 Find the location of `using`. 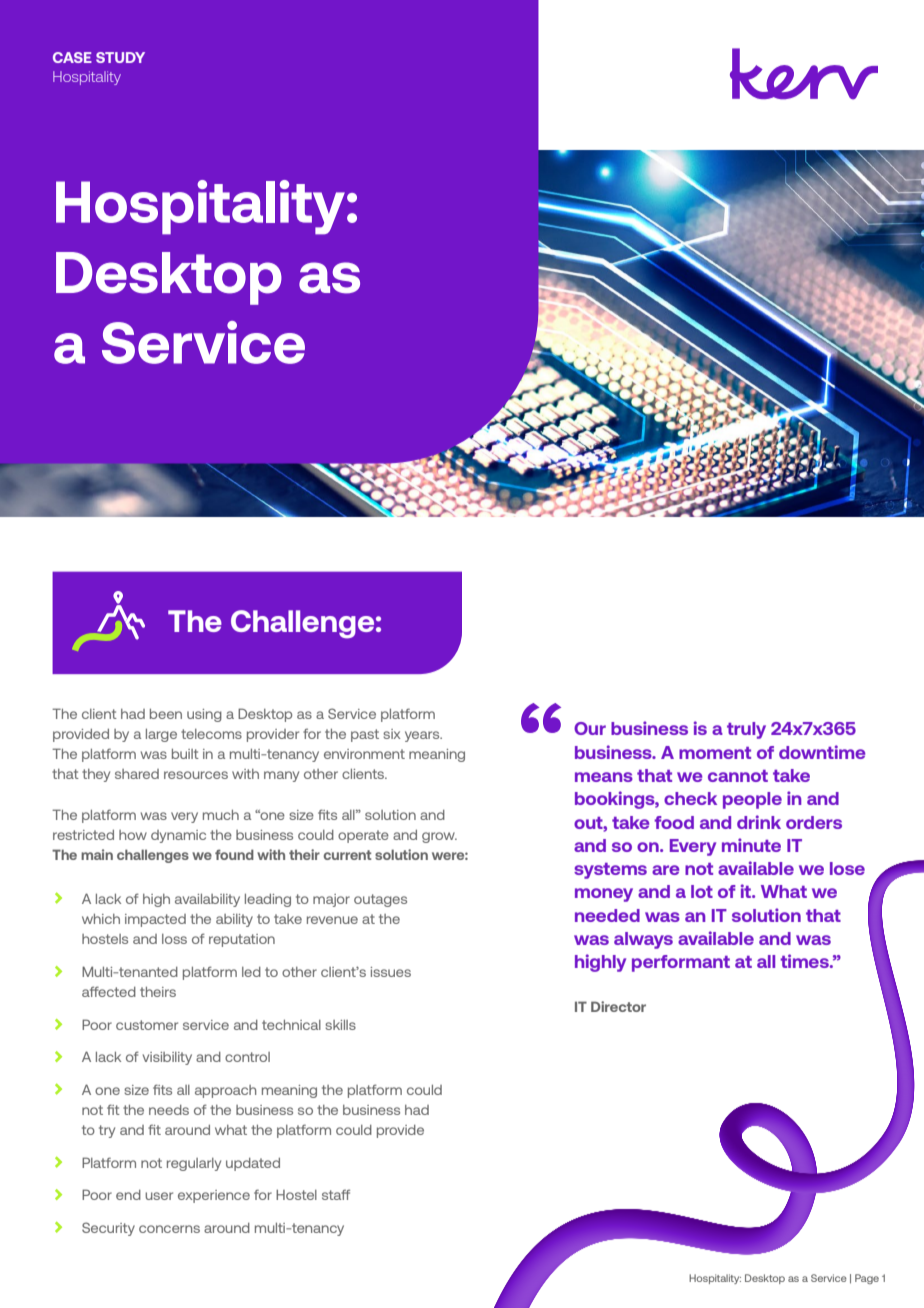

using is located at coordinates (204, 715).
